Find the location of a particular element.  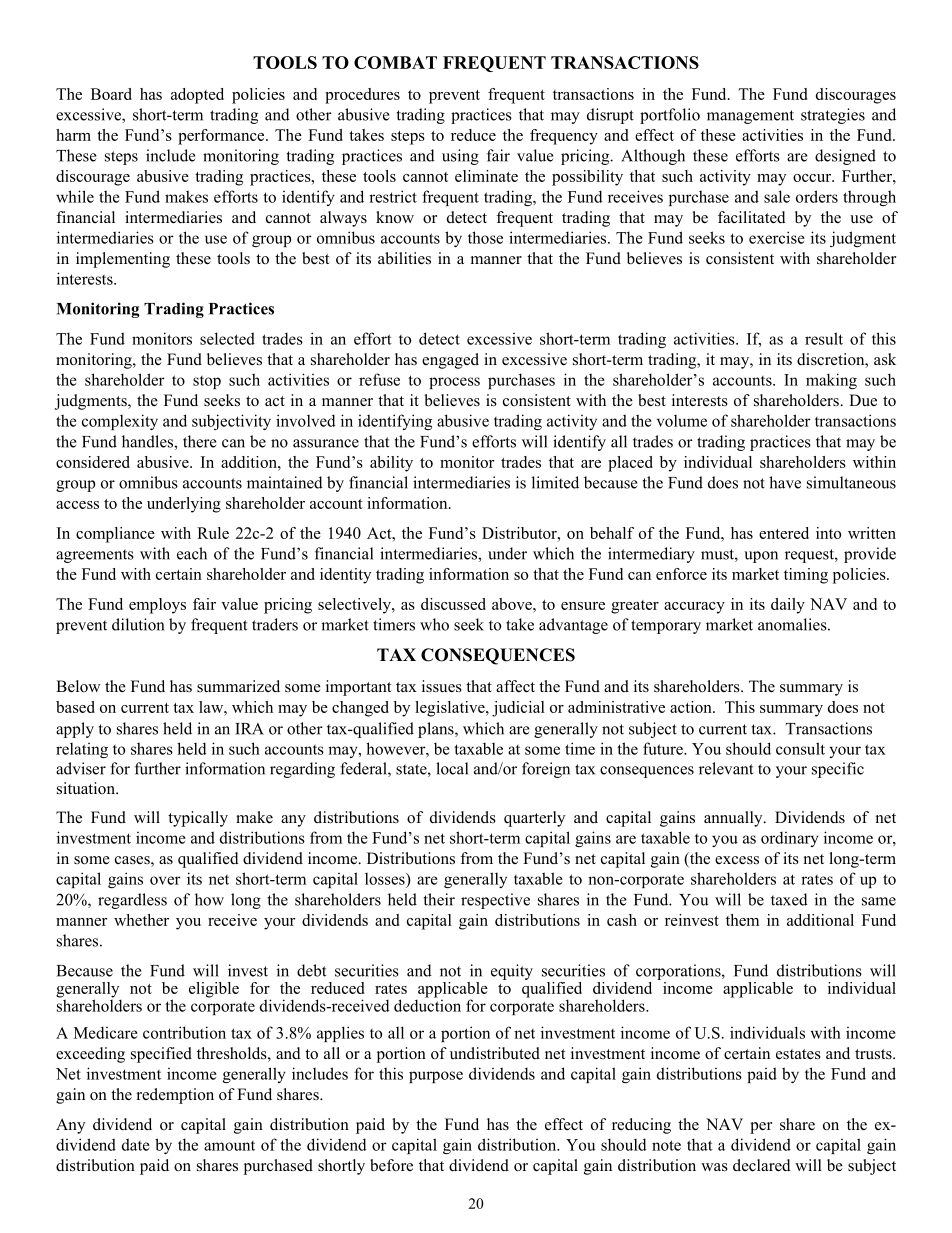

management is located at coordinates (750, 117).
